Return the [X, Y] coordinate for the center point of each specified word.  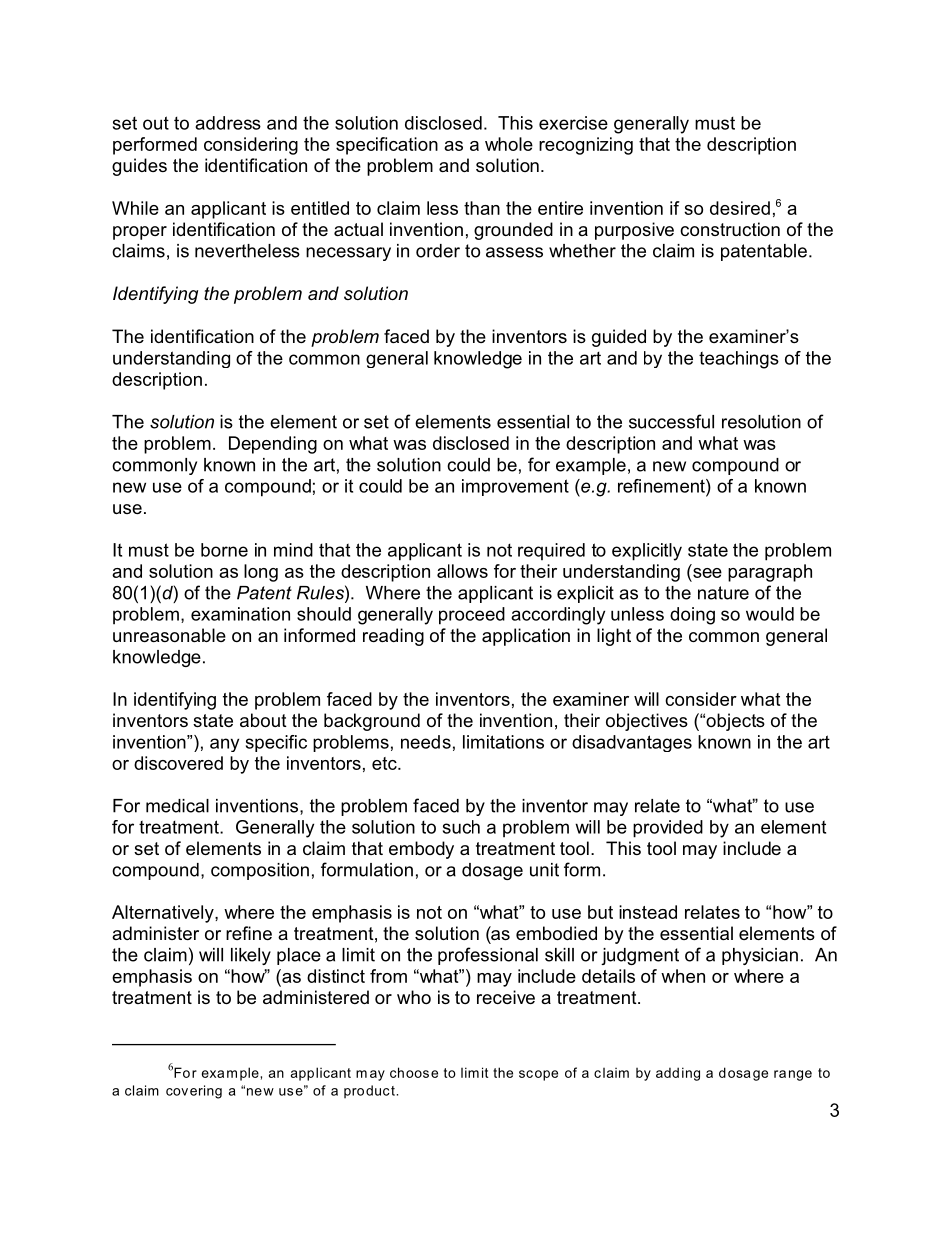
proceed [472, 616]
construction [730, 229]
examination [240, 614]
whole [509, 144]
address [228, 123]
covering [194, 1092]
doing [692, 616]
